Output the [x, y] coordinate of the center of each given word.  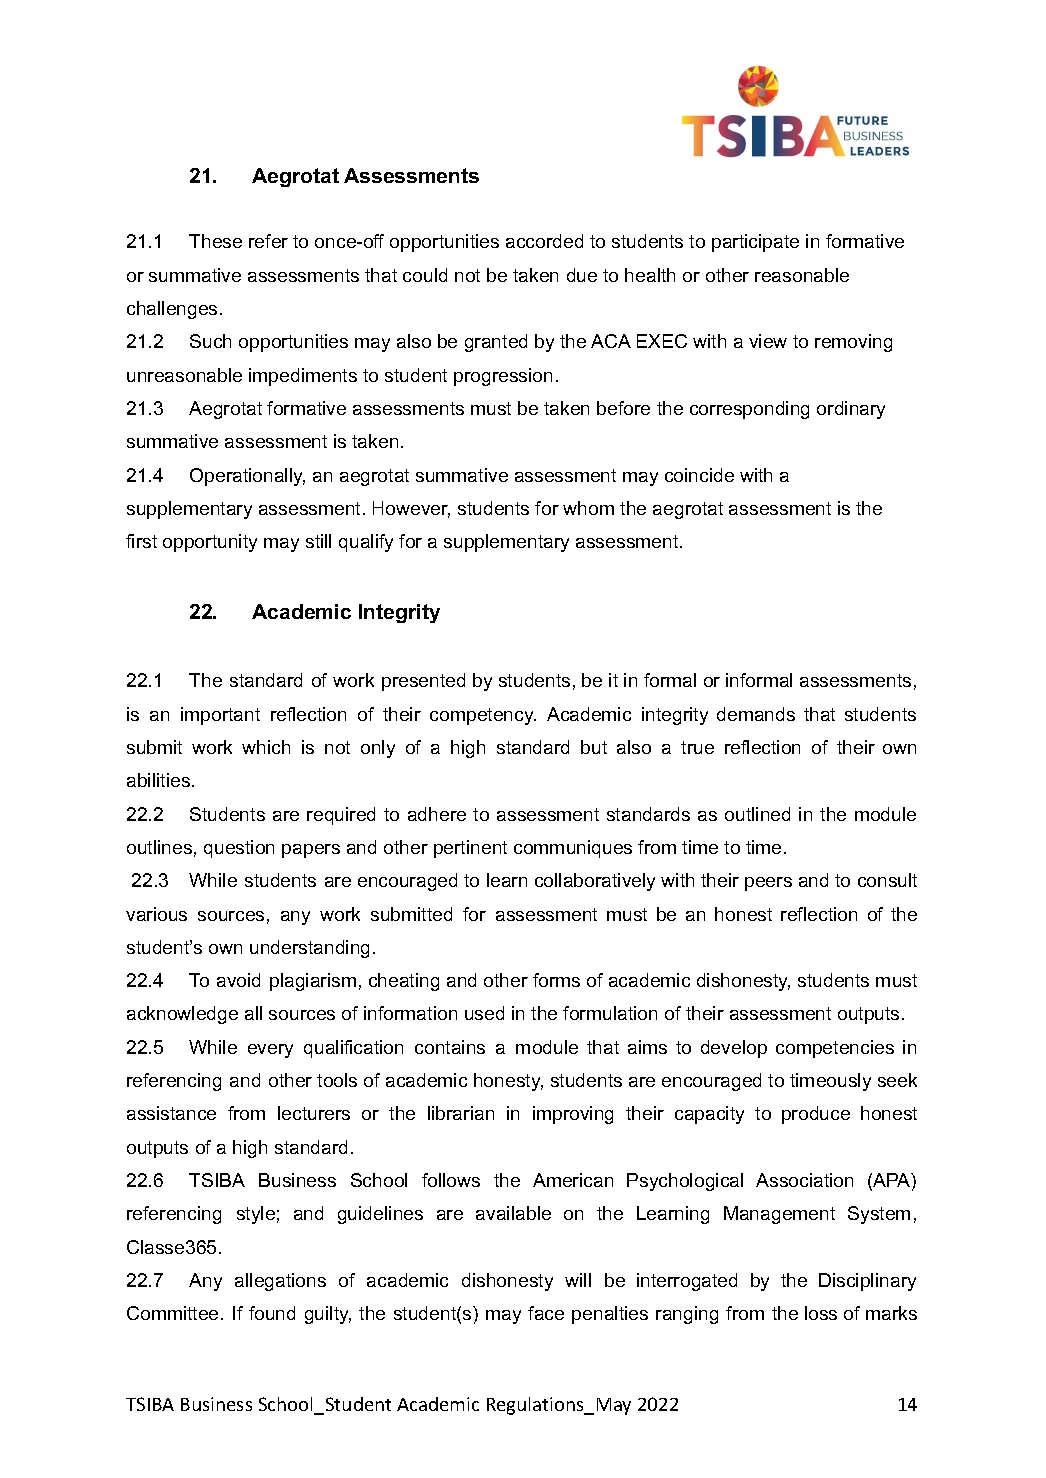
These [215, 241]
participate [755, 243]
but [594, 747]
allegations [280, 1282]
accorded [544, 241]
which [266, 747]
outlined [757, 814]
